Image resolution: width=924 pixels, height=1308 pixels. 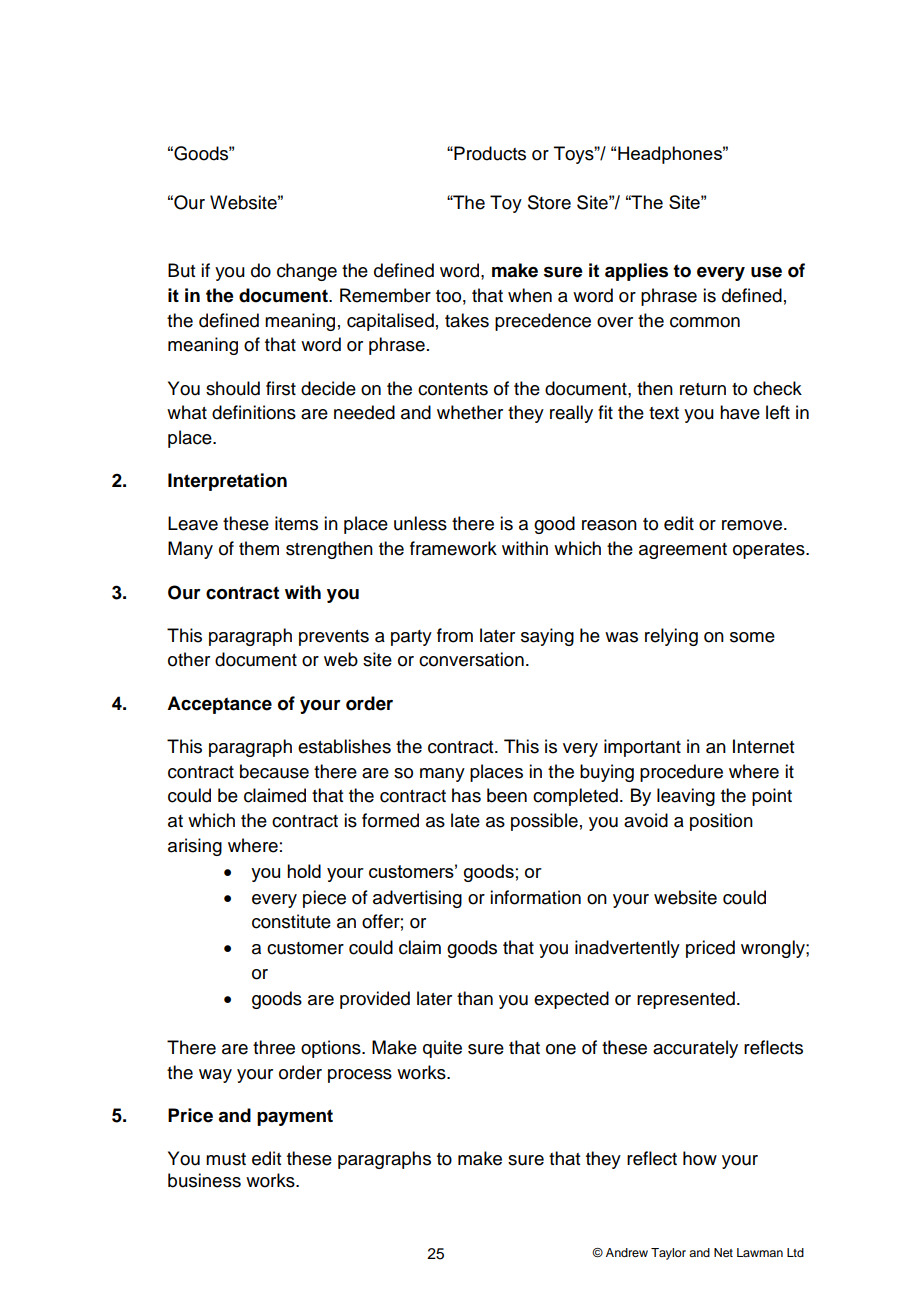 I want to click on Store, so click(x=549, y=202).
